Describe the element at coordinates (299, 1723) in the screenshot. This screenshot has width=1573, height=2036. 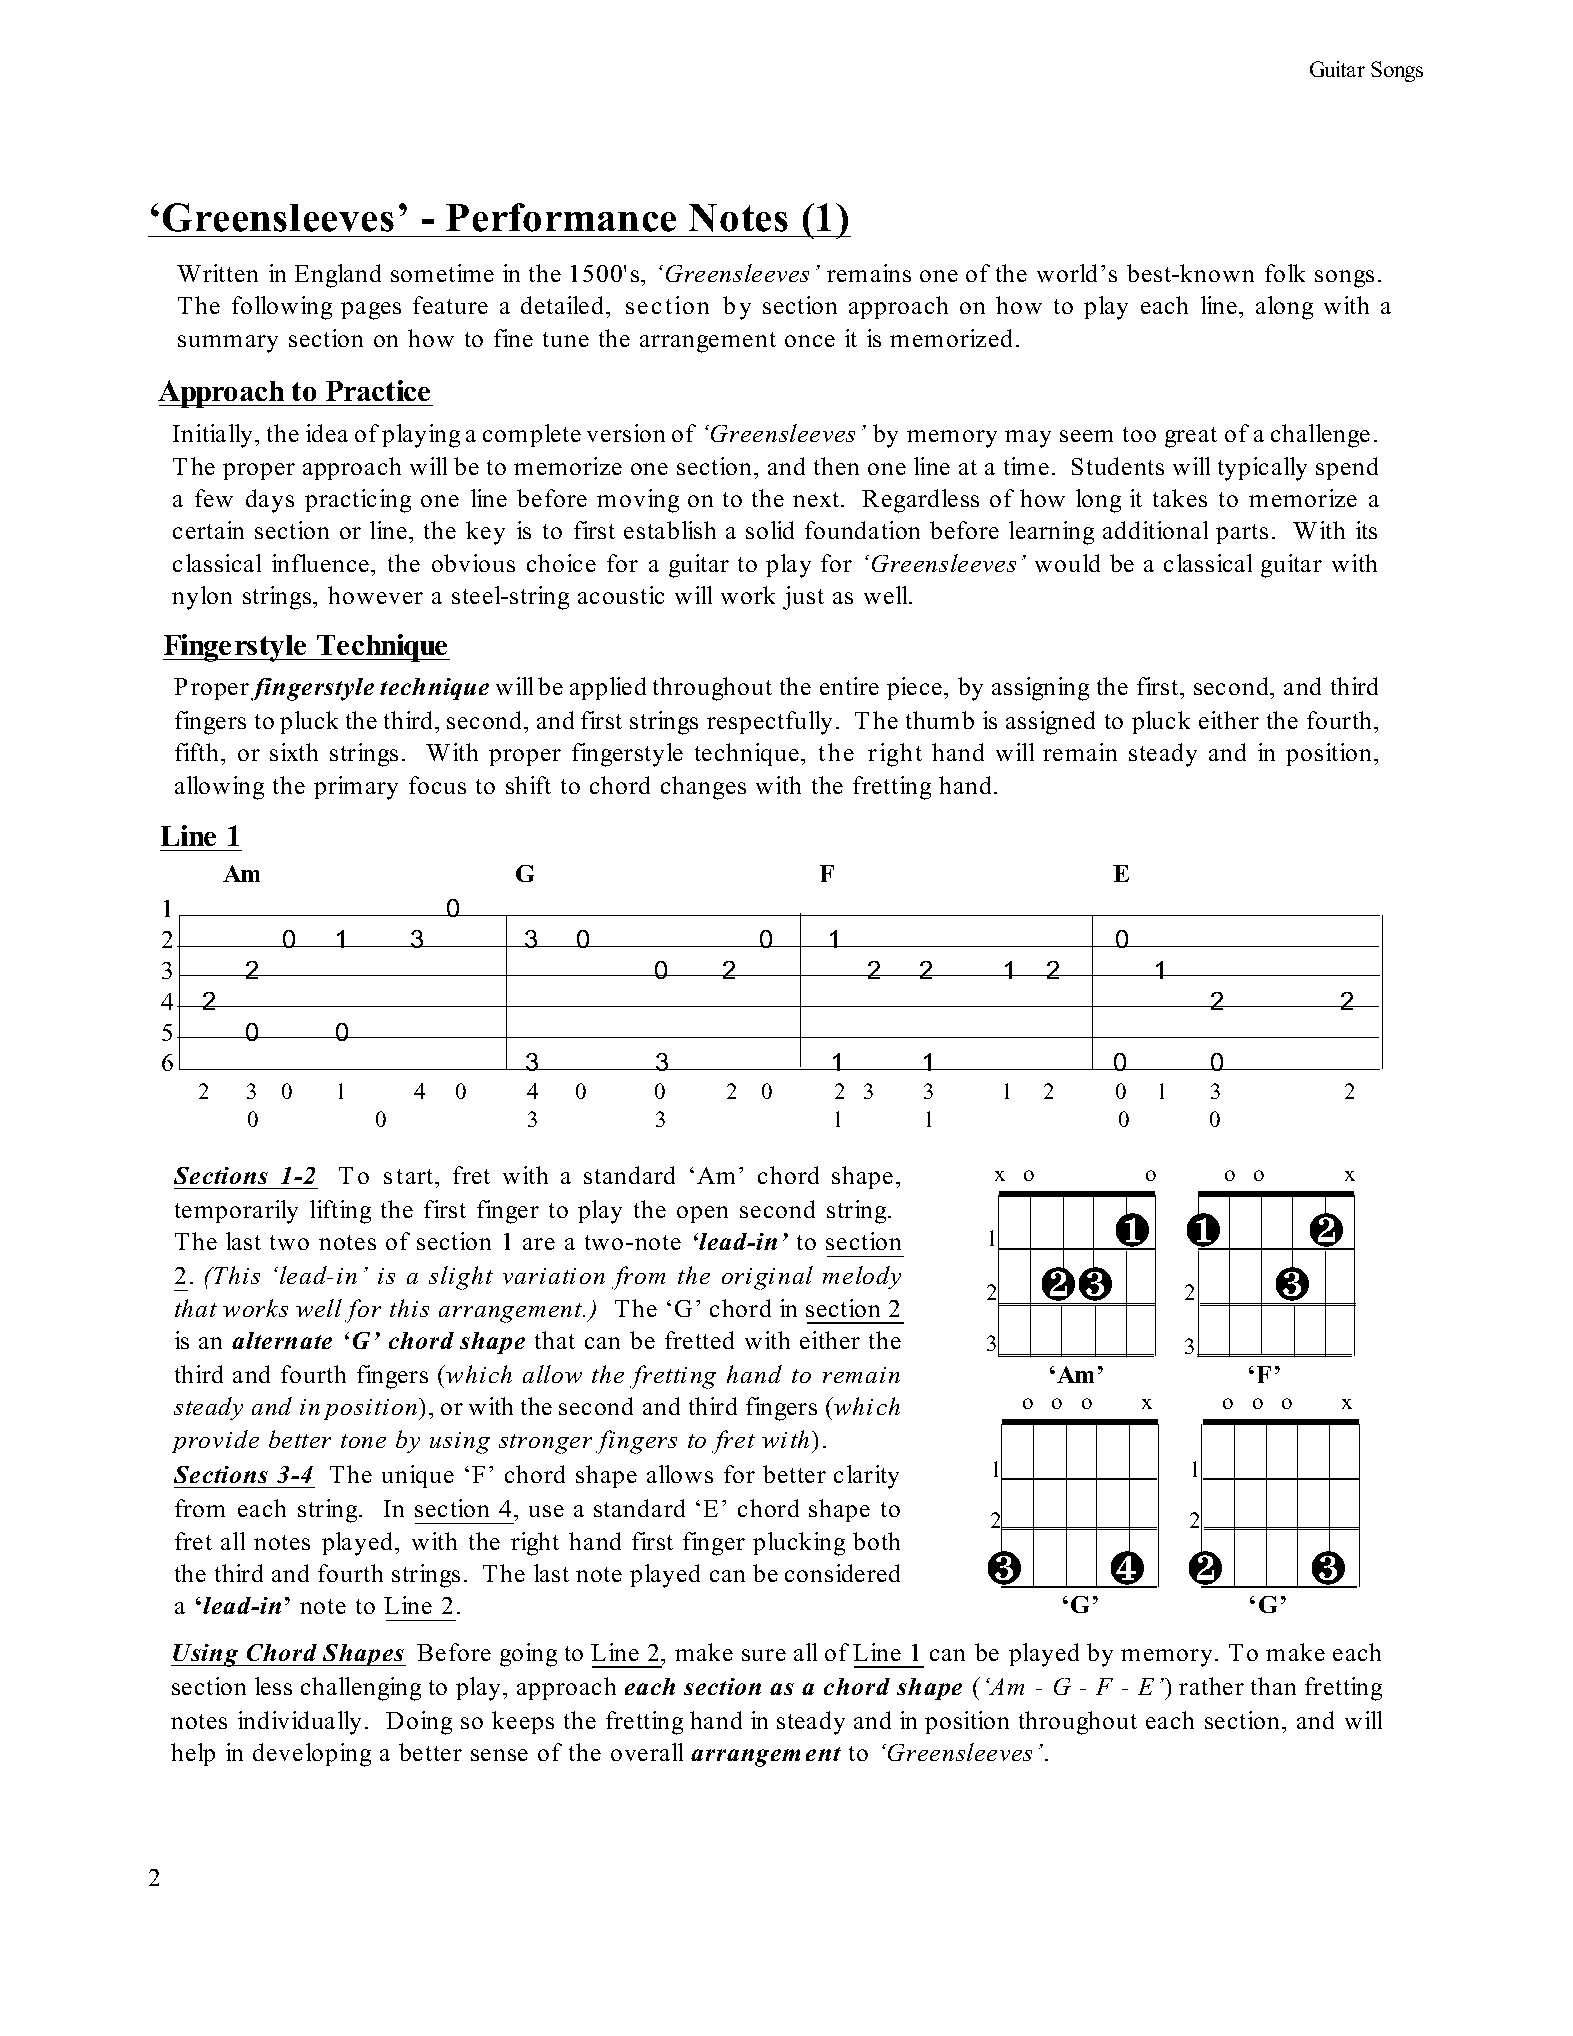
I see `individually` at that location.
